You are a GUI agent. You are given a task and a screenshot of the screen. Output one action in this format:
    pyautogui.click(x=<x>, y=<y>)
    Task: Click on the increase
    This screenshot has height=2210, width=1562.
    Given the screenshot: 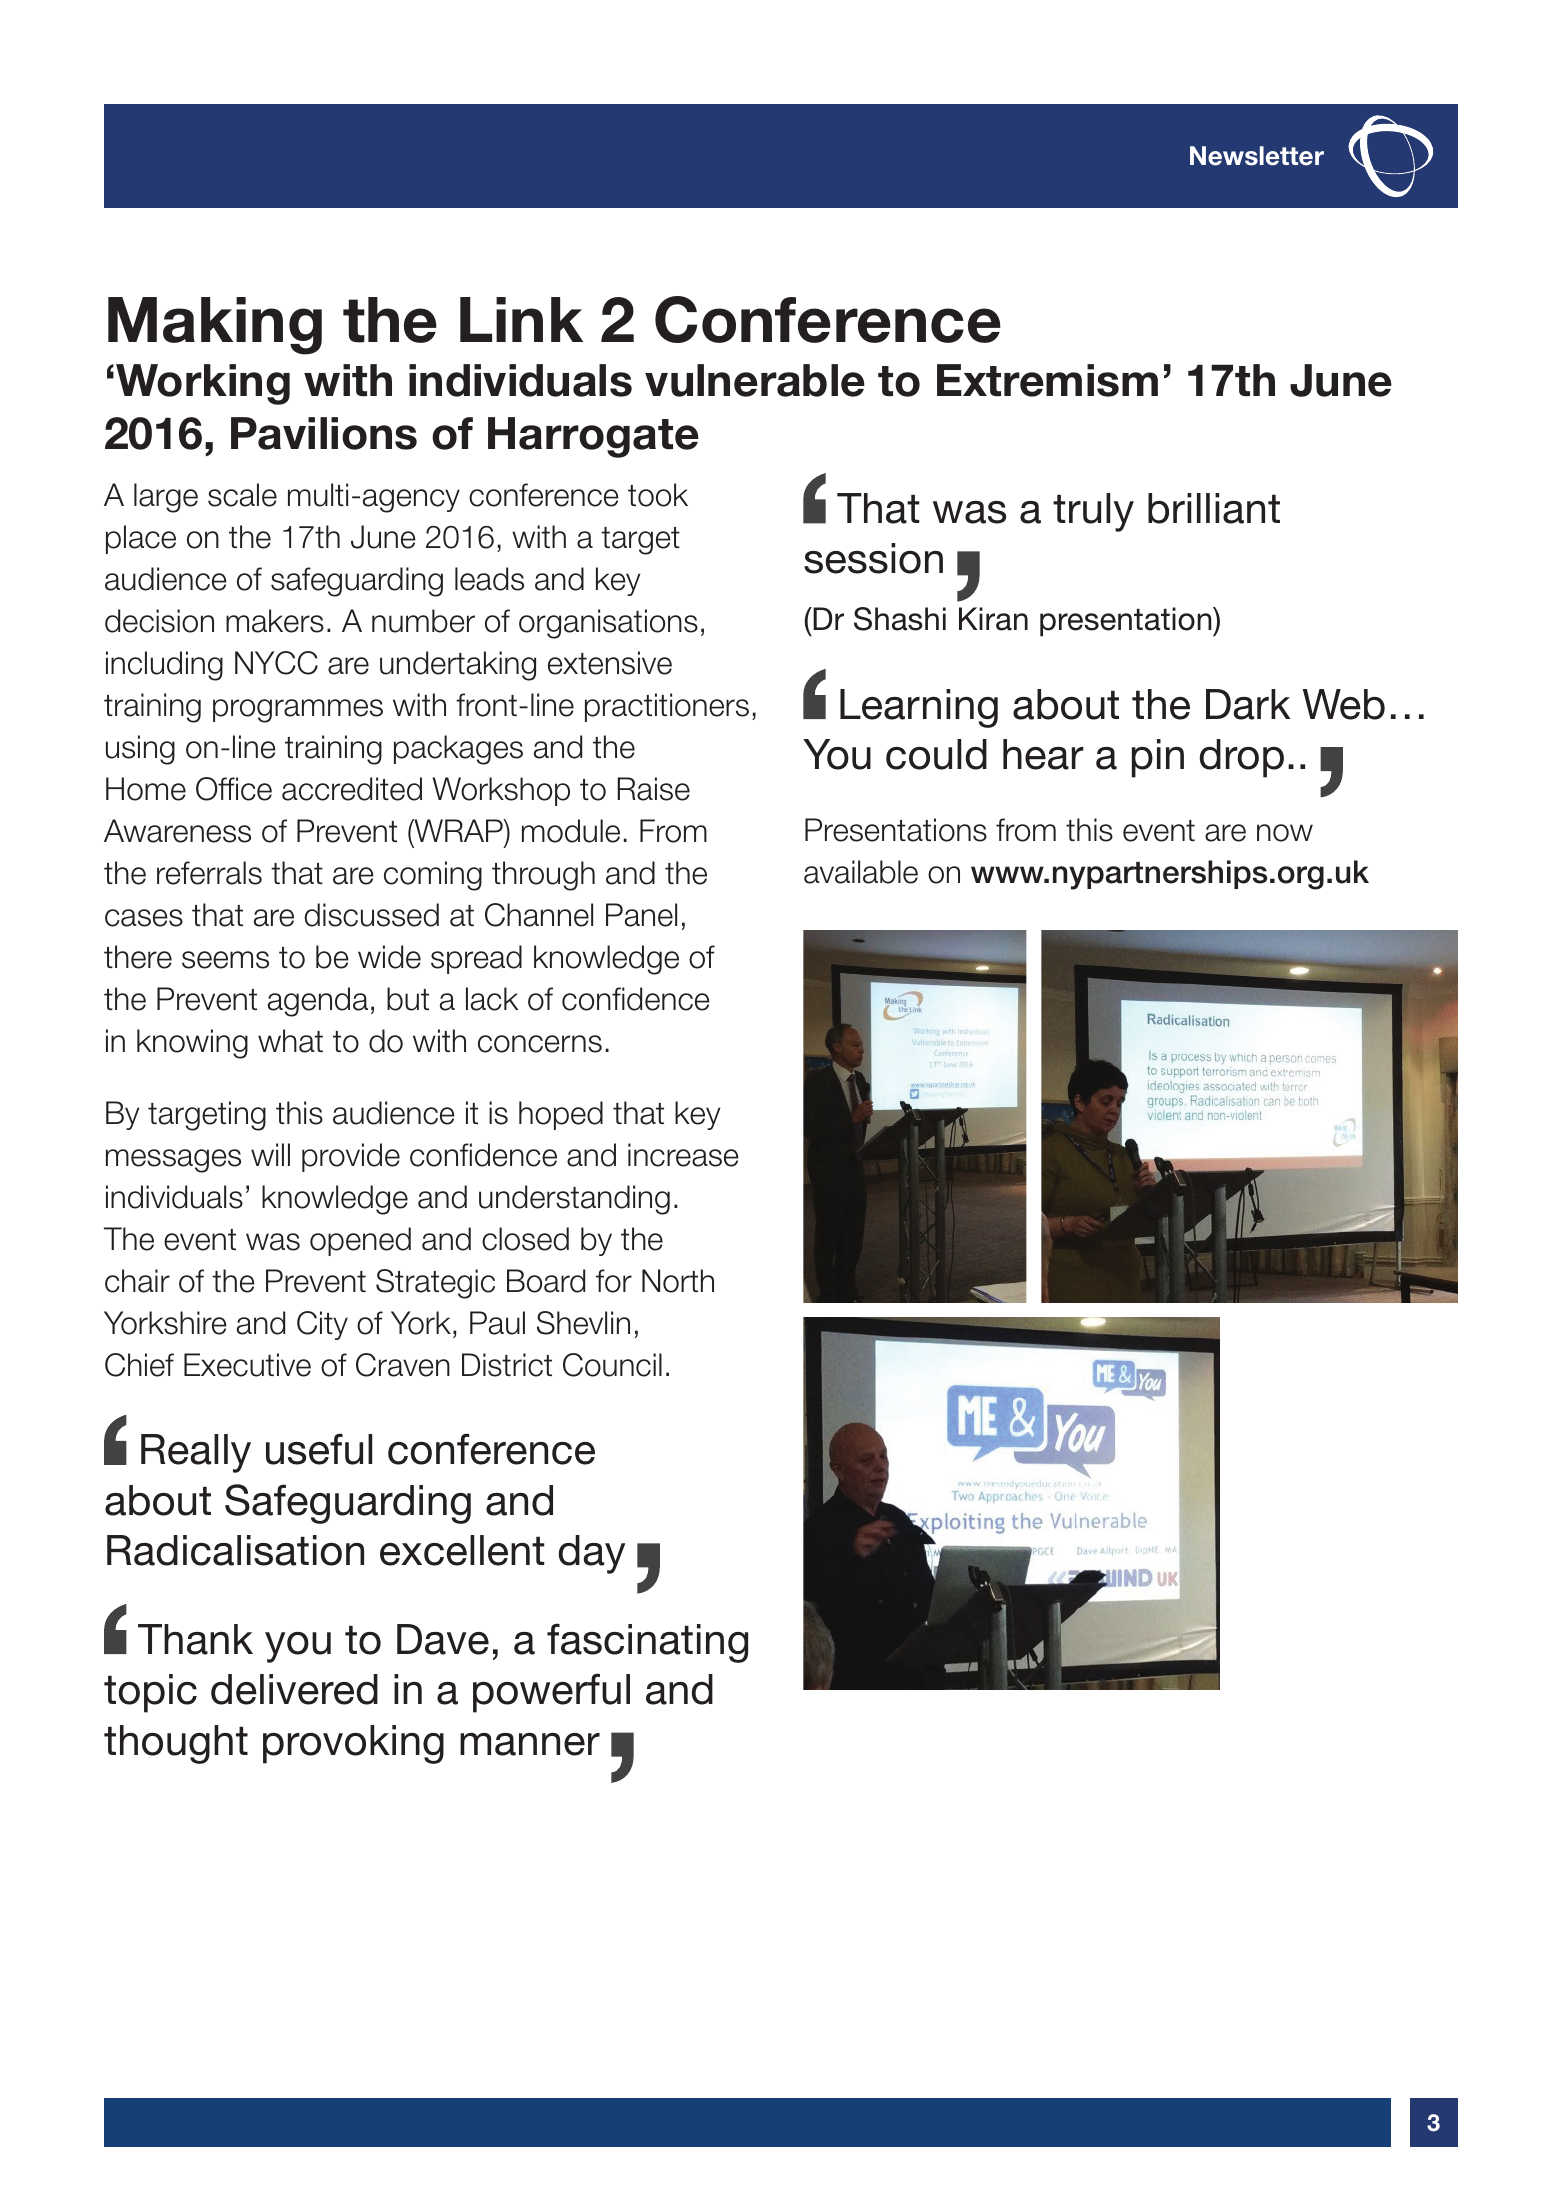 What is the action you would take?
    pyautogui.click(x=683, y=1155)
